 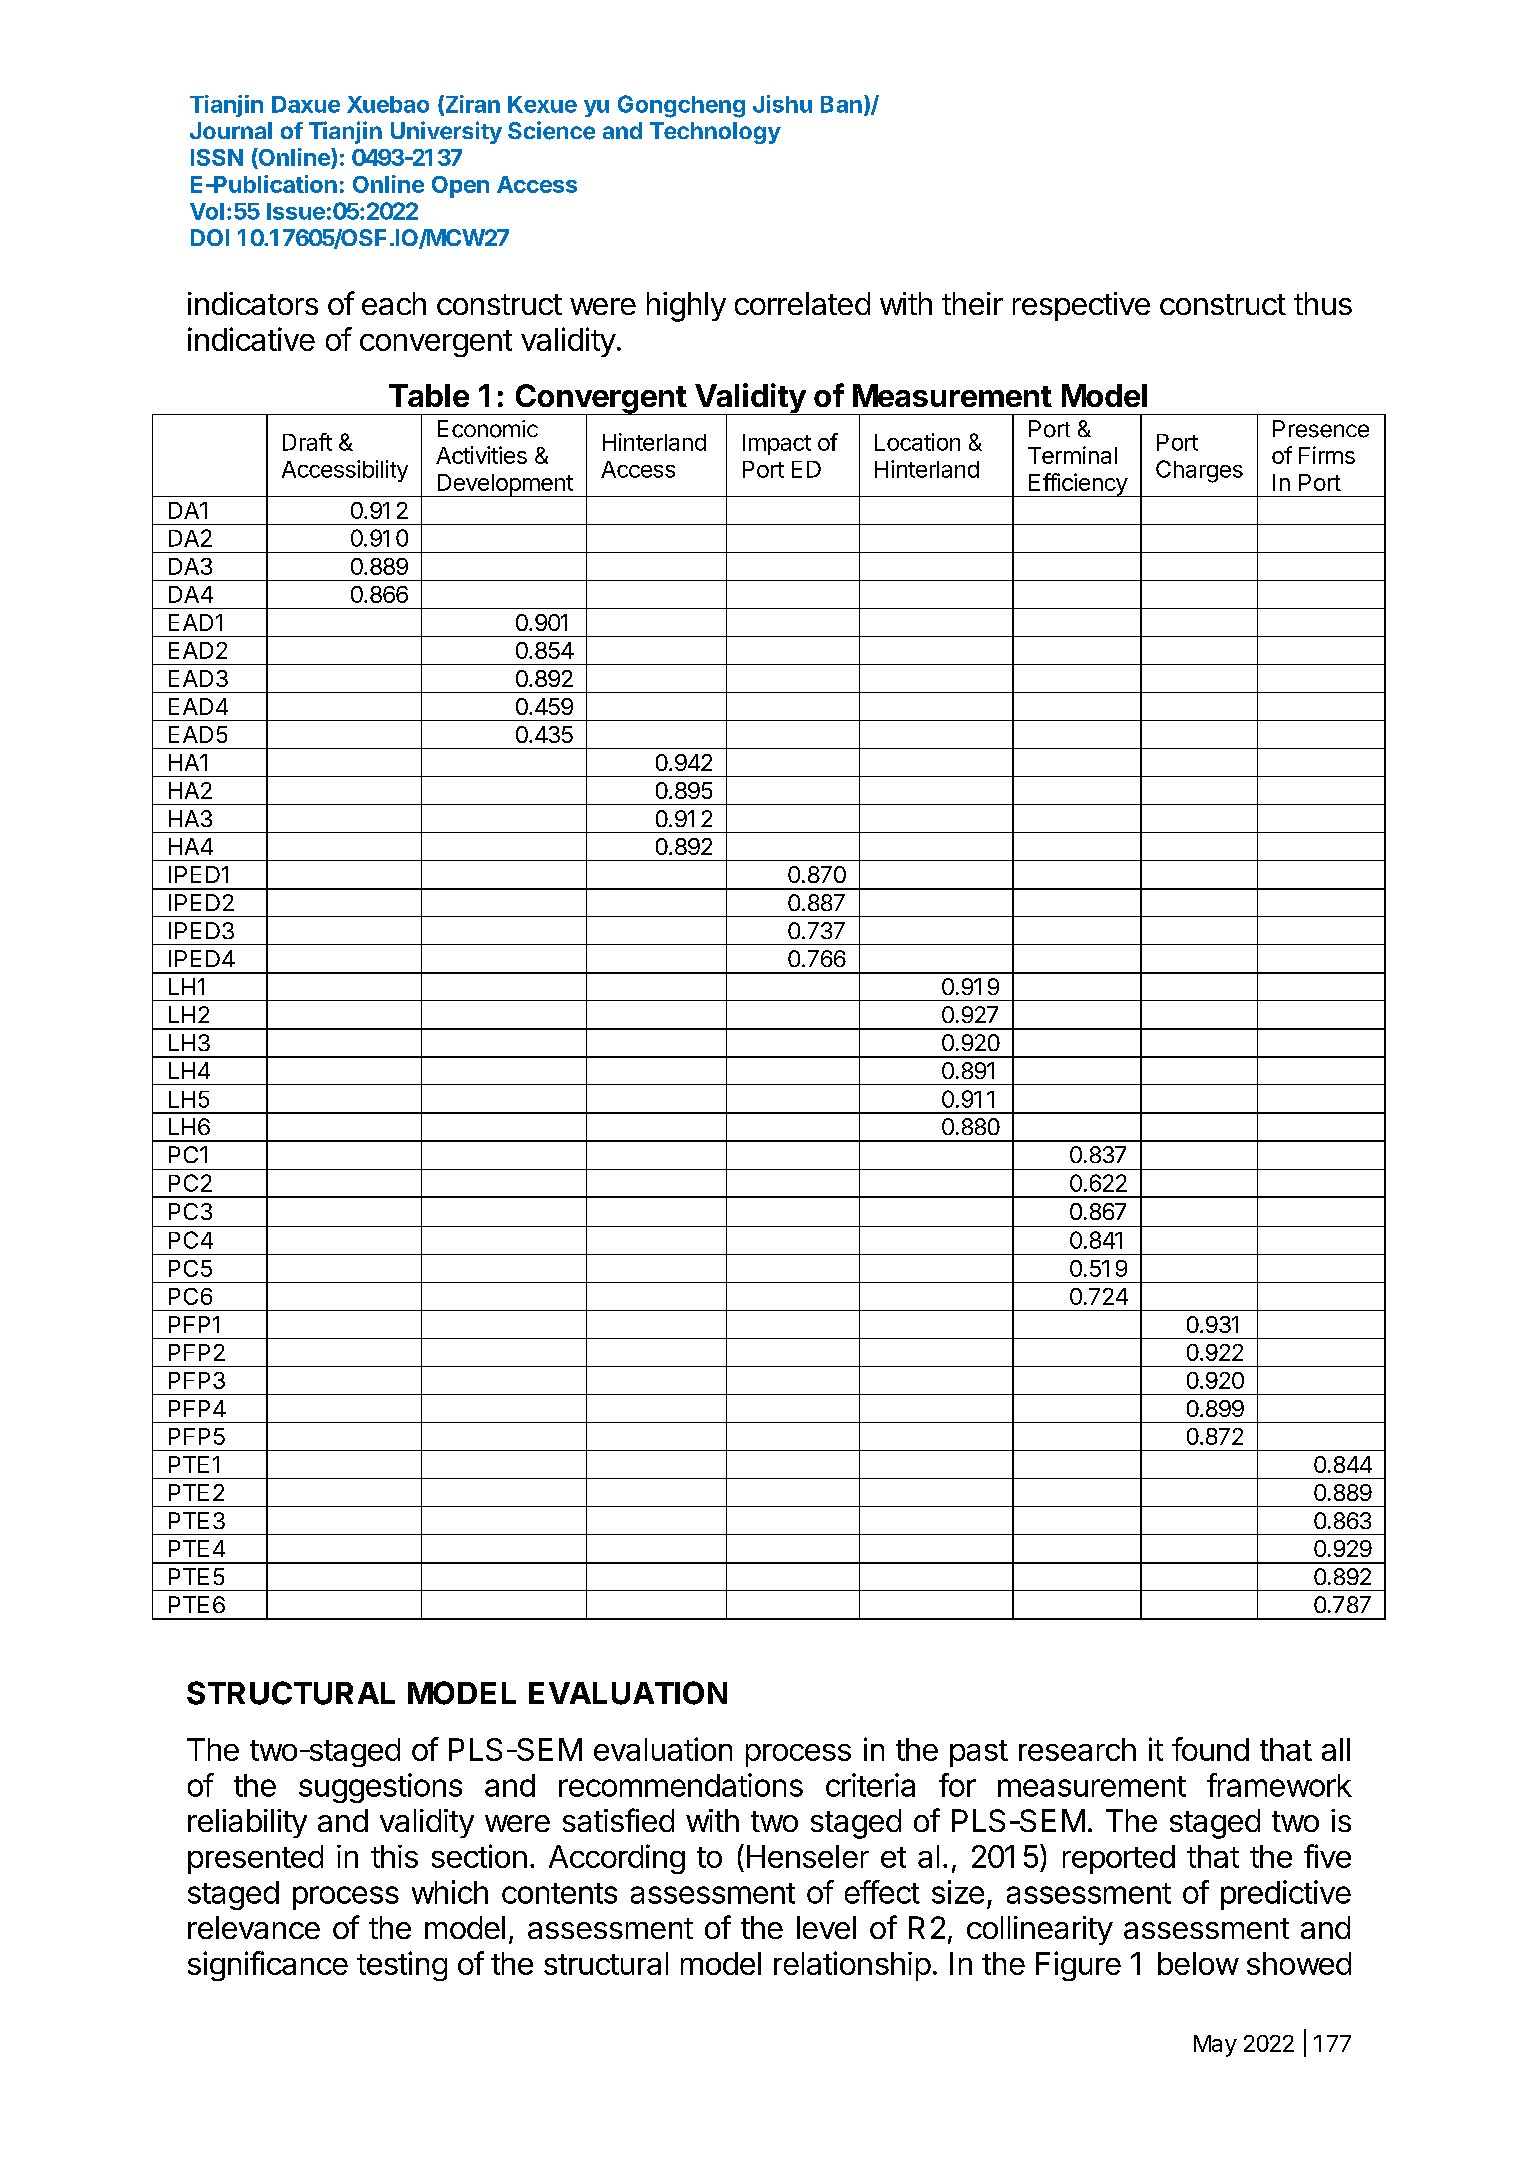 What do you see at coordinates (917, 442) in the screenshot?
I see `Location` at bounding box center [917, 442].
